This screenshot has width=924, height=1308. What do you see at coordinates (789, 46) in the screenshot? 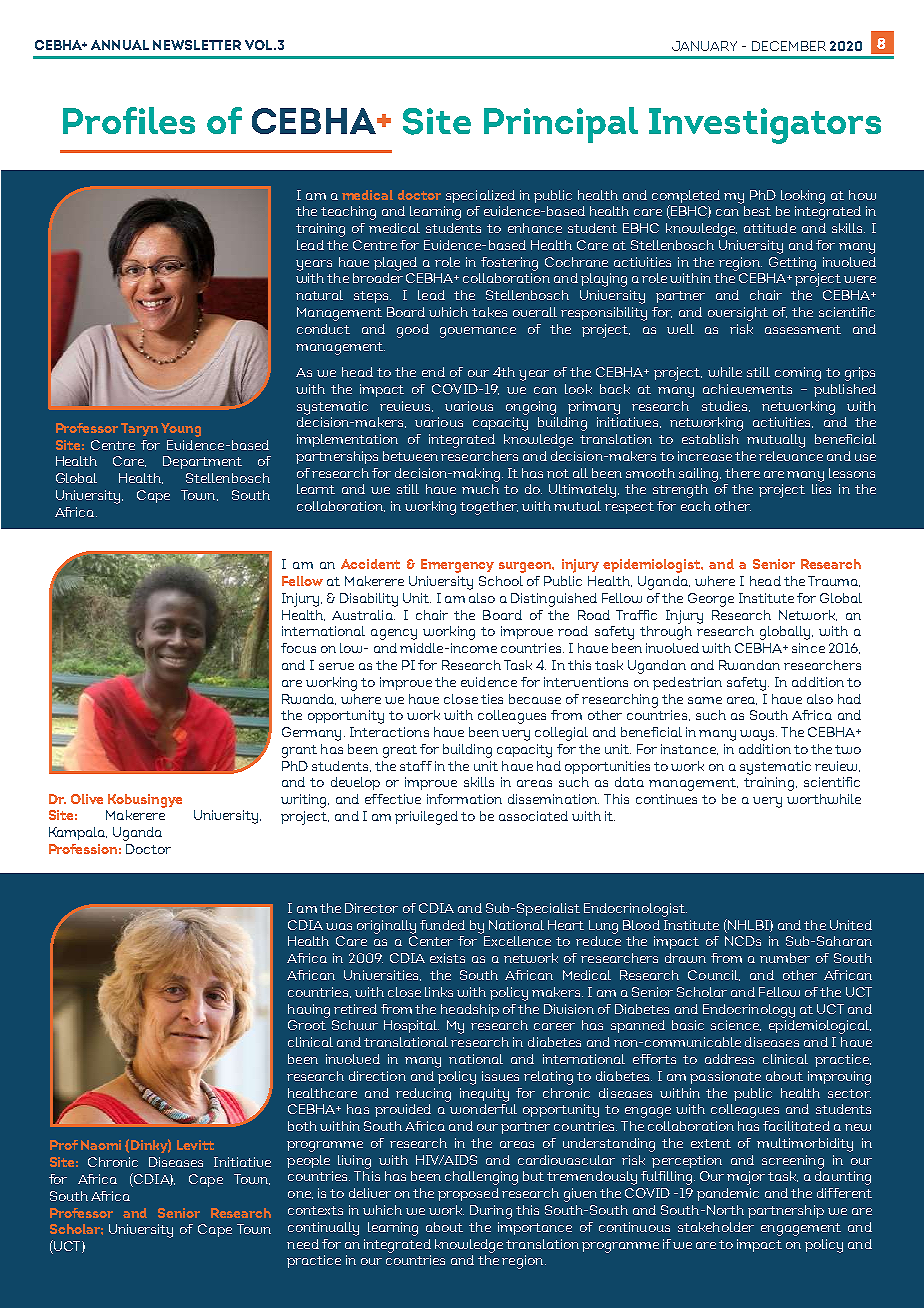
I see `DECEMBER` at bounding box center [789, 46].
